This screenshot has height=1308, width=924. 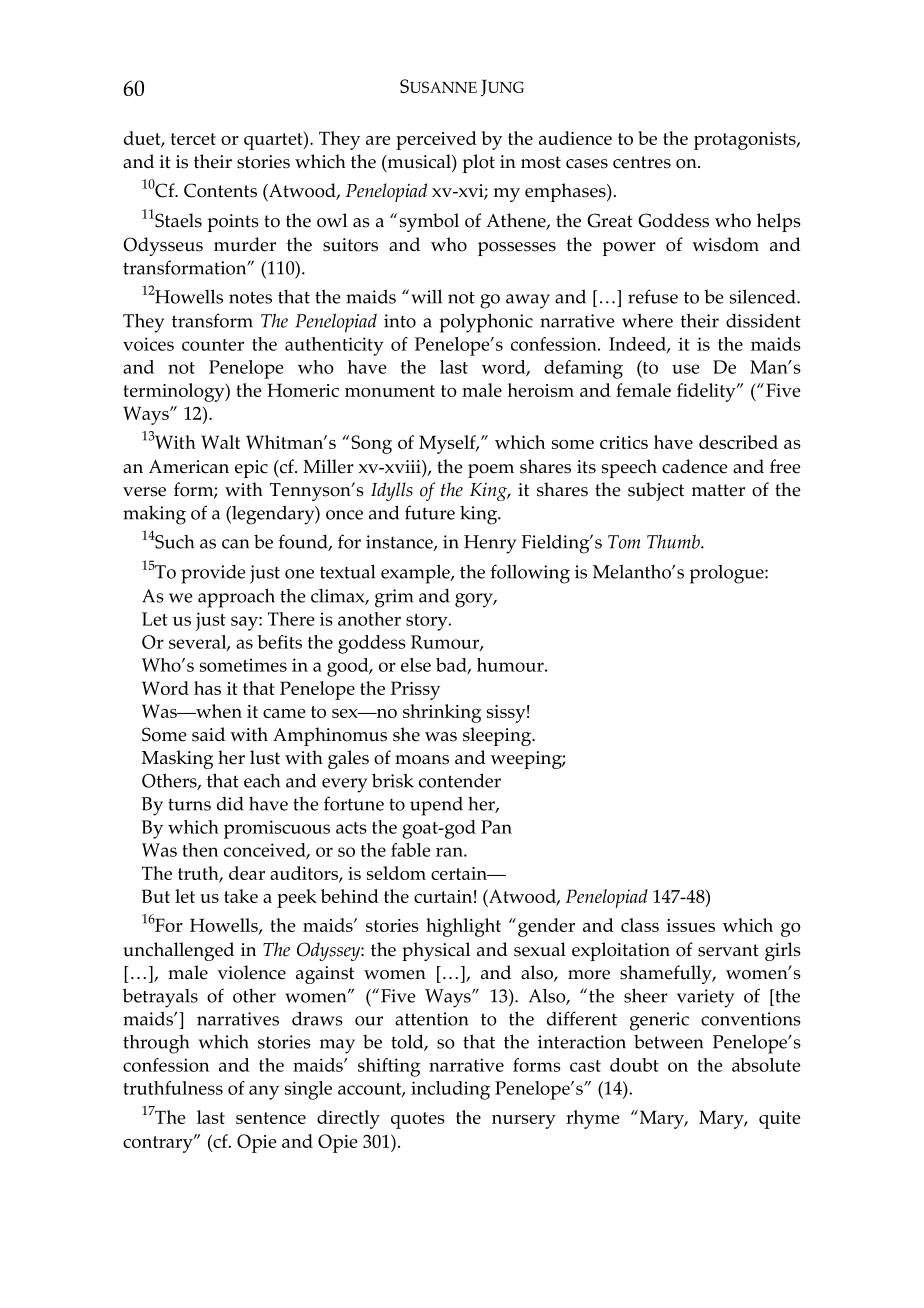 What do you see at coordinates (271, 1118) in the screenshot?
I see `sentence` at bounding box center [271, 1118].
